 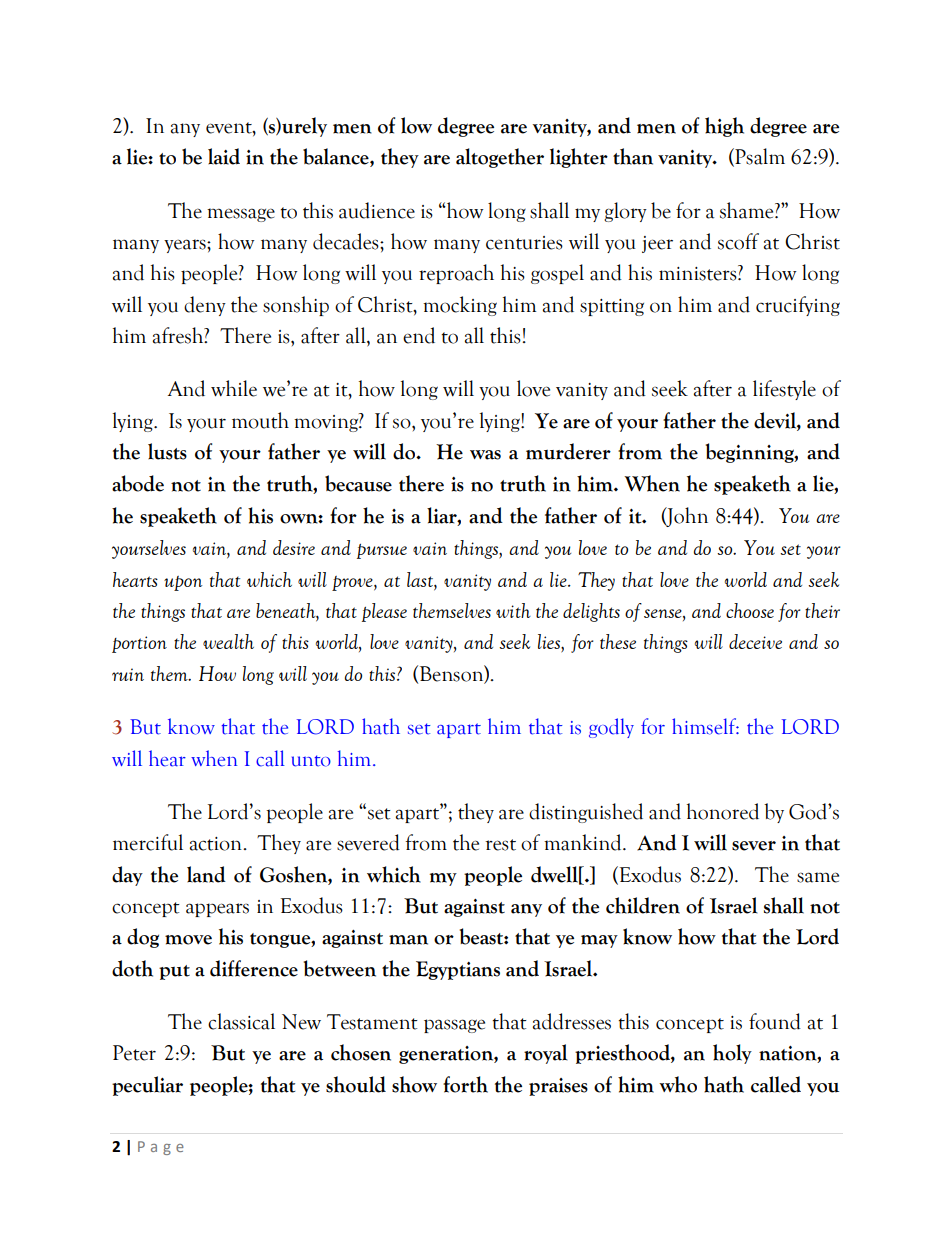 What do you see at coordinates (513, 610) in the document?
I see `with` at bounding box center [513, 610].
